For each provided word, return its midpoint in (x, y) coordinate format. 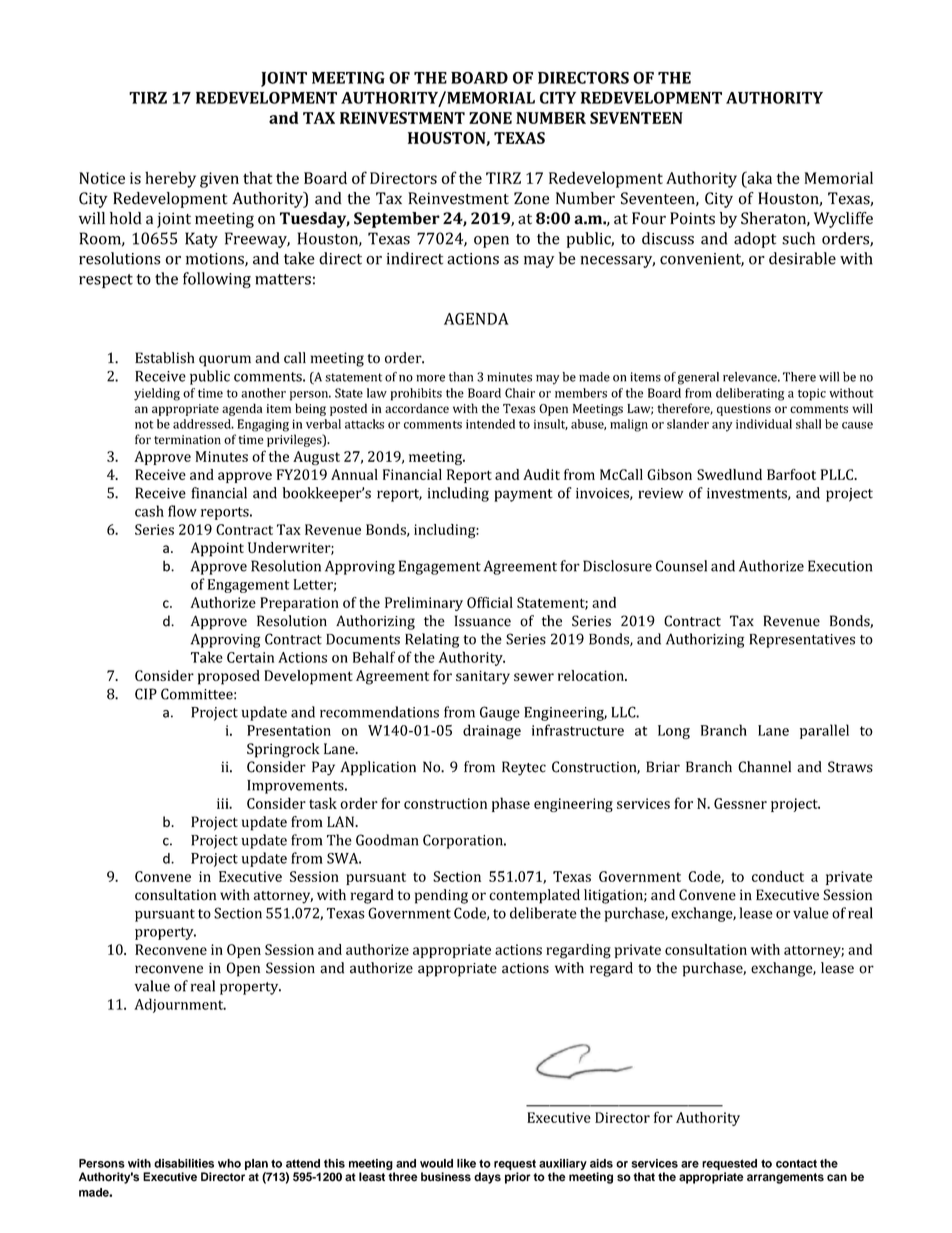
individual (764, 424)
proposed (229, 677)
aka (758, 177)
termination (187, 439)
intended (490, 424)
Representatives (802, 641)
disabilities (184, 1163)
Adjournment (180, 1005)
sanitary (483, 677)
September (397, 220)
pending (441, 896)
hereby (170, 179)
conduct (778, 876)
